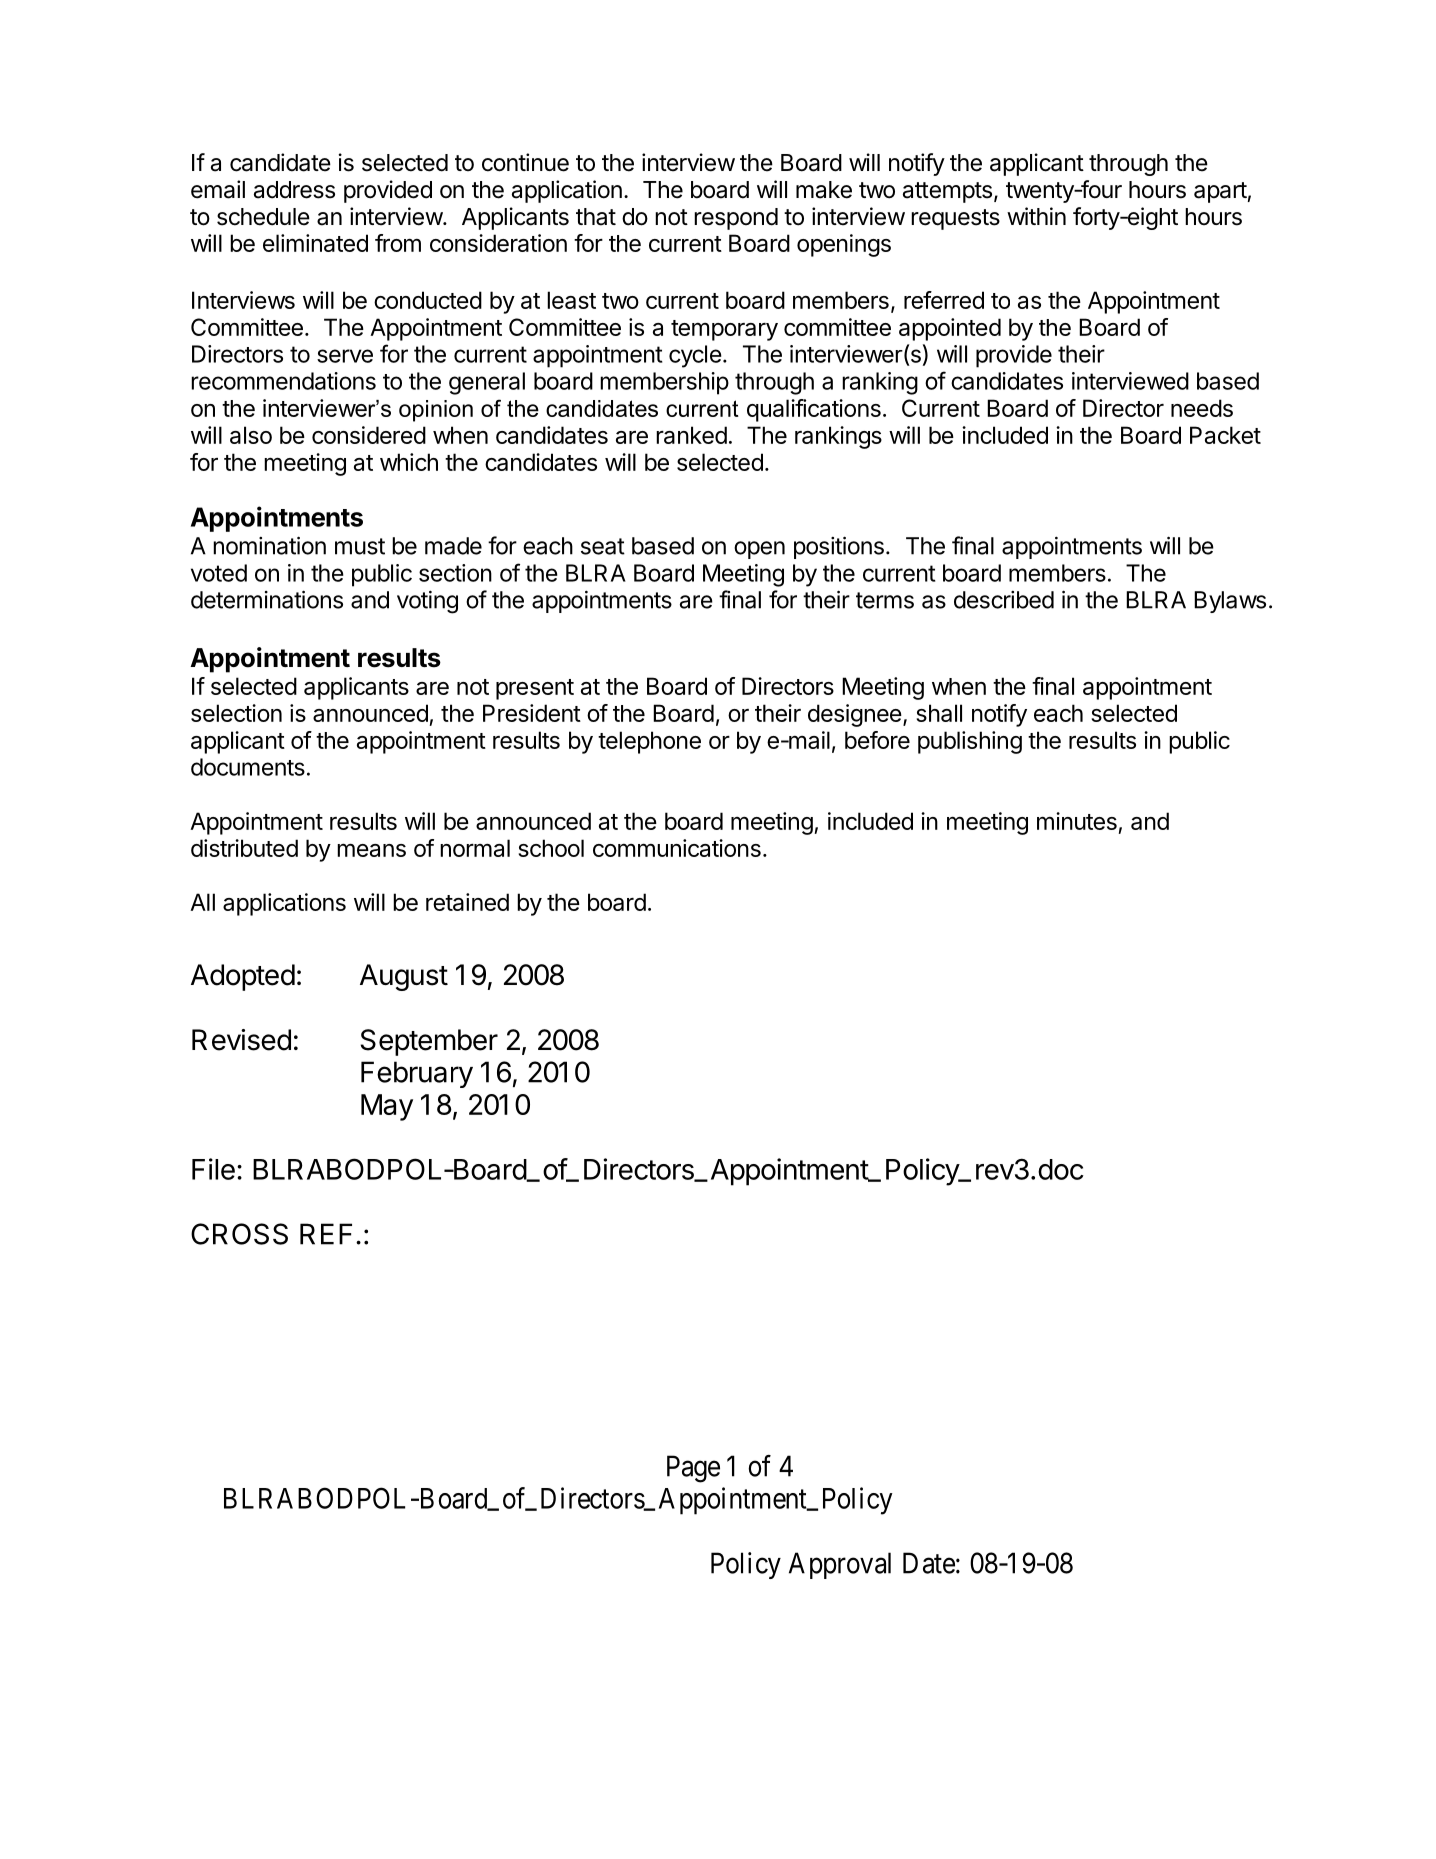 This screenshot has height=1859, width=1436. What do you see at coordinates (840, 1565) in the screenshot?
I see `Approval` at bounding box center [840, 1565].
